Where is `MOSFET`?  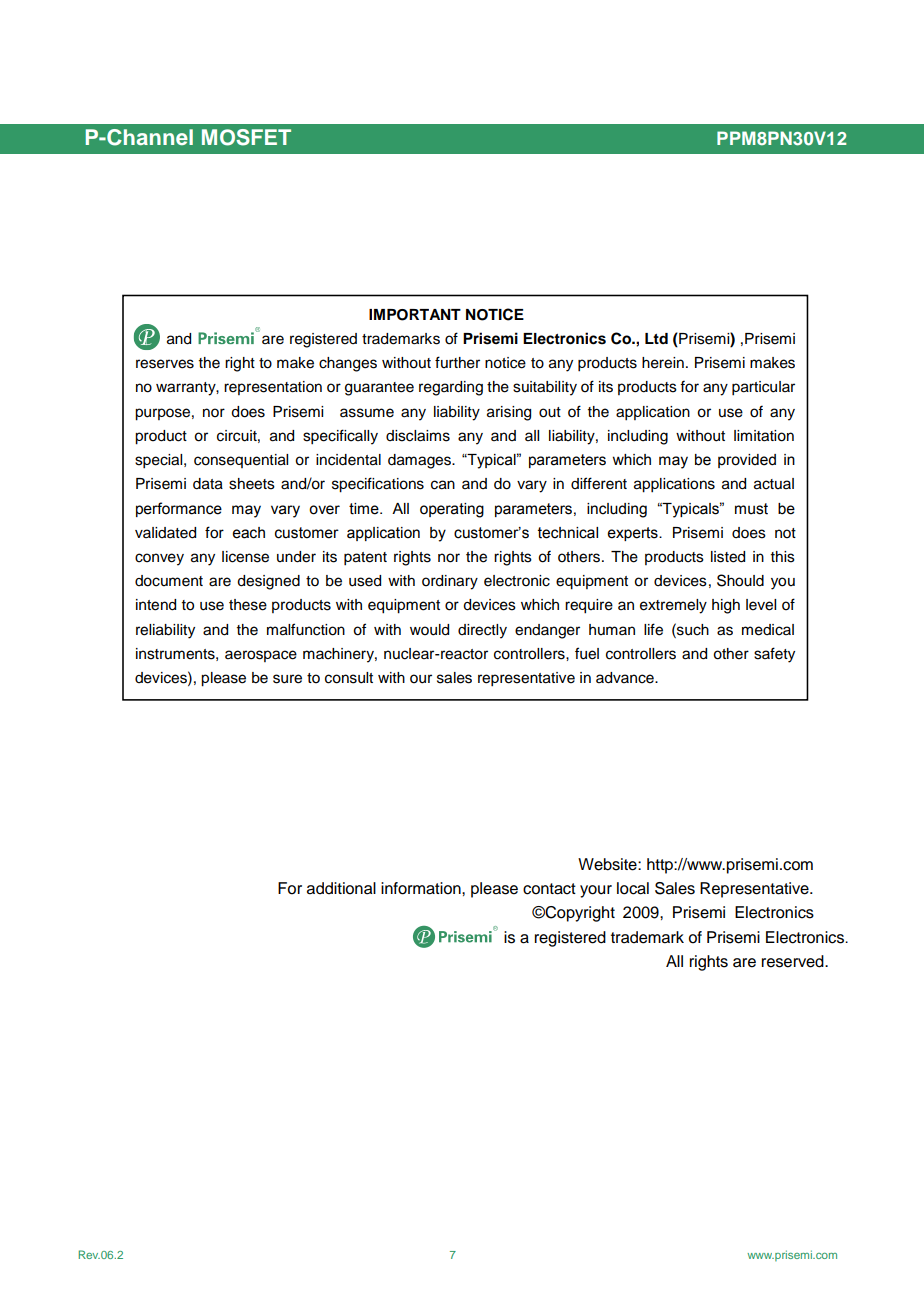 MOSFET is located at coordinates (246, 137).
